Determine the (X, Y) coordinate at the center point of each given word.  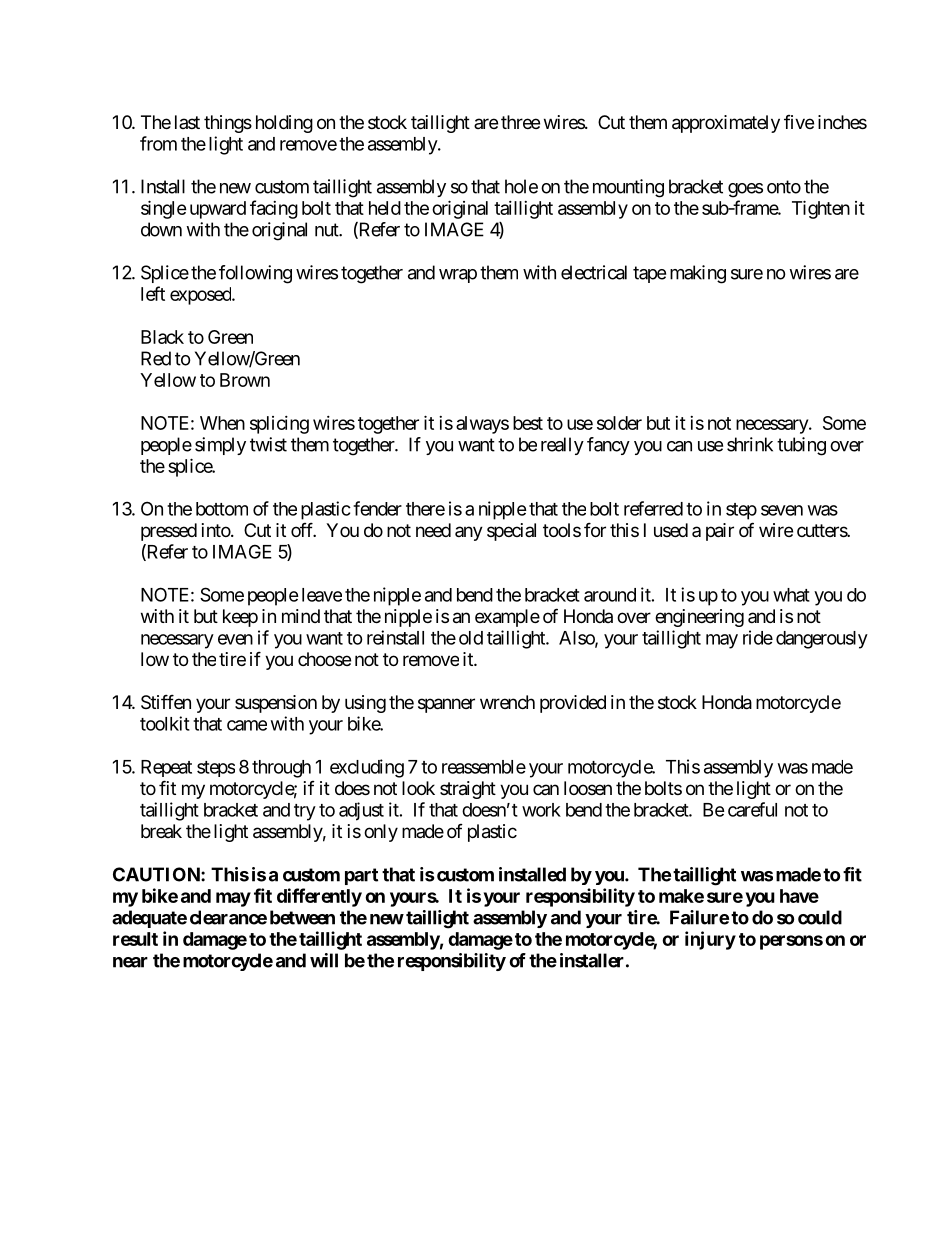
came (247, 725)
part (361, 876)
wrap (458, 276)
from (158, 143)
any (469, 533)
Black (162, 337)
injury (710, 940)
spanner (446, 705)
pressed (169, 532)
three (520, 122)
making (698, 274)
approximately (726, 124)
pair (720, 532)
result (135, 939)
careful (752, 809)
